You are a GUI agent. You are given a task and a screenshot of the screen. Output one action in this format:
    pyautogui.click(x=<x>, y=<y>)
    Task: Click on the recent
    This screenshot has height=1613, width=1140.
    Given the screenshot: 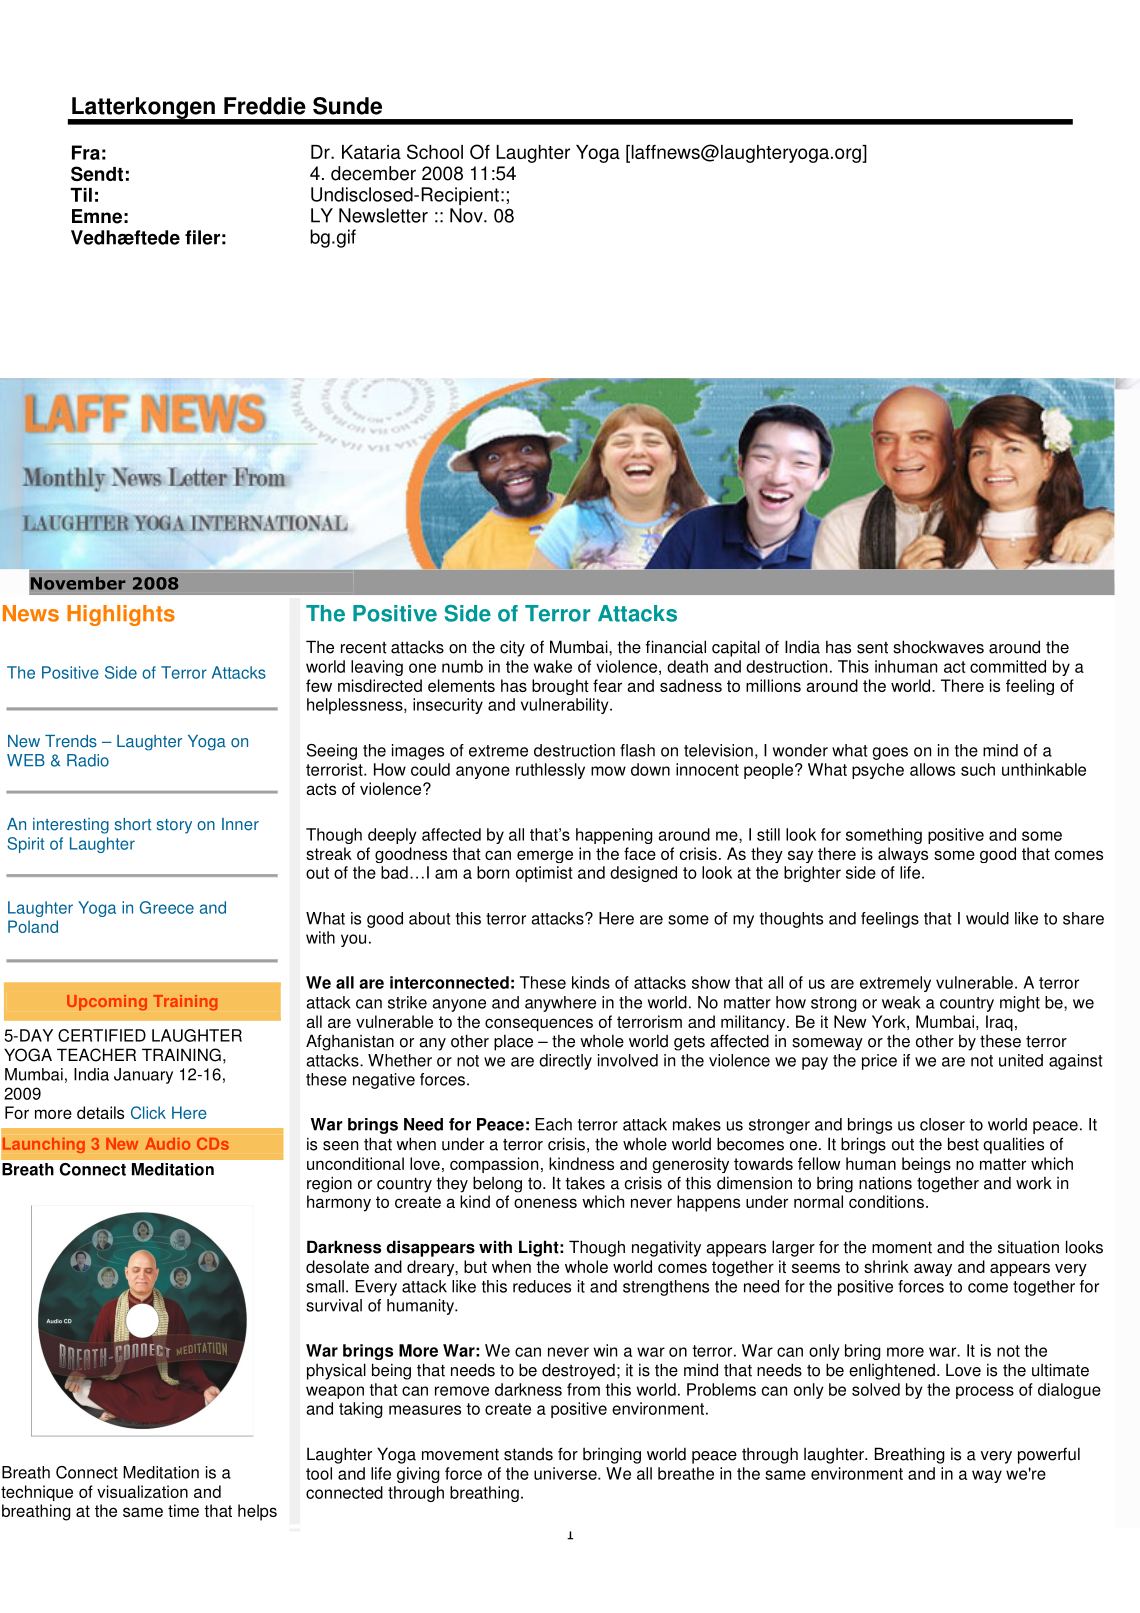 What is the action you would take?
    pyautogui.click(x=364, y=648)
